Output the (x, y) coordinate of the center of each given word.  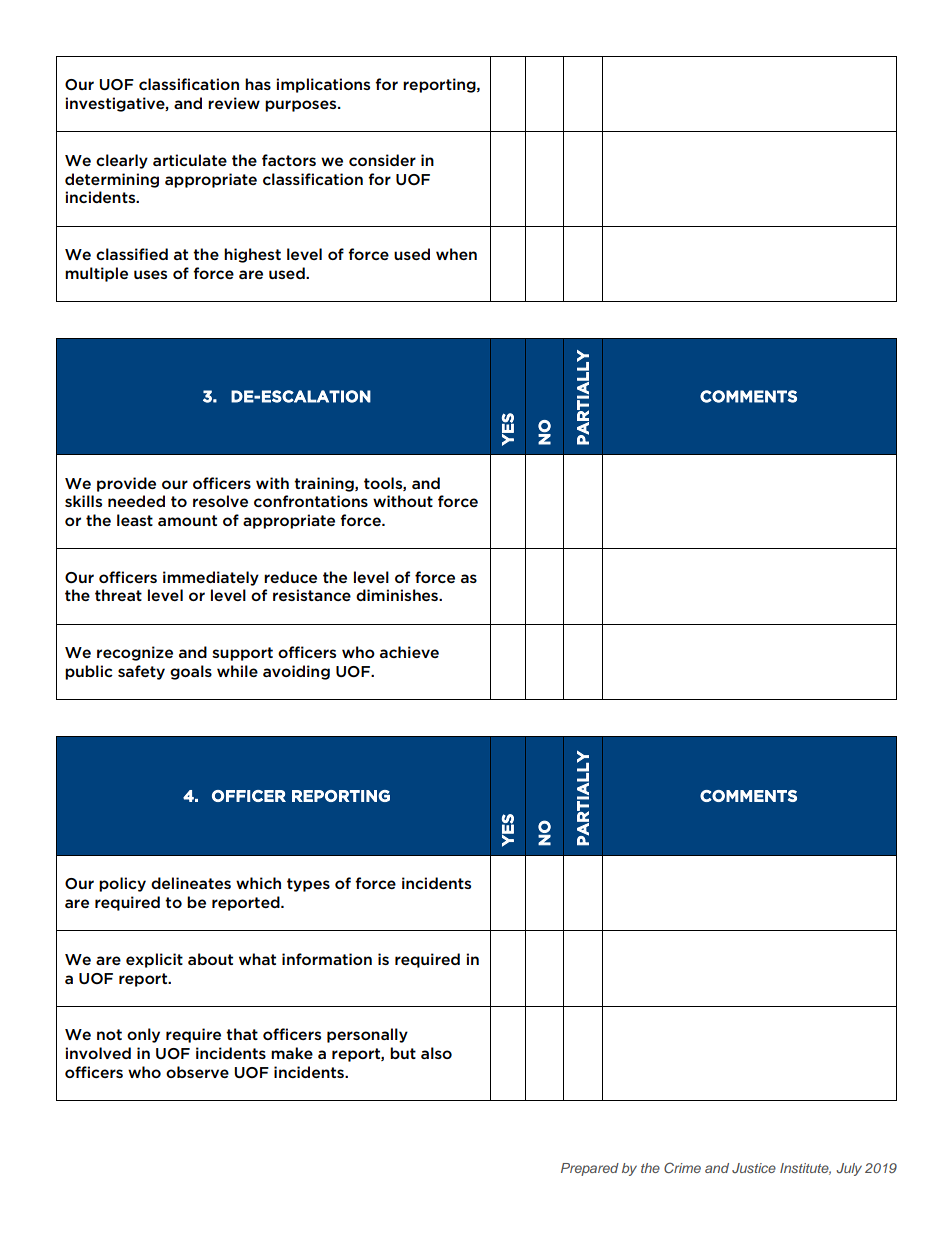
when (456, 254)
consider (382, 160)
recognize (135, 653)
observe (197, 1072)
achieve (409, 652)
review (234, 103)
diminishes (398, 595)
